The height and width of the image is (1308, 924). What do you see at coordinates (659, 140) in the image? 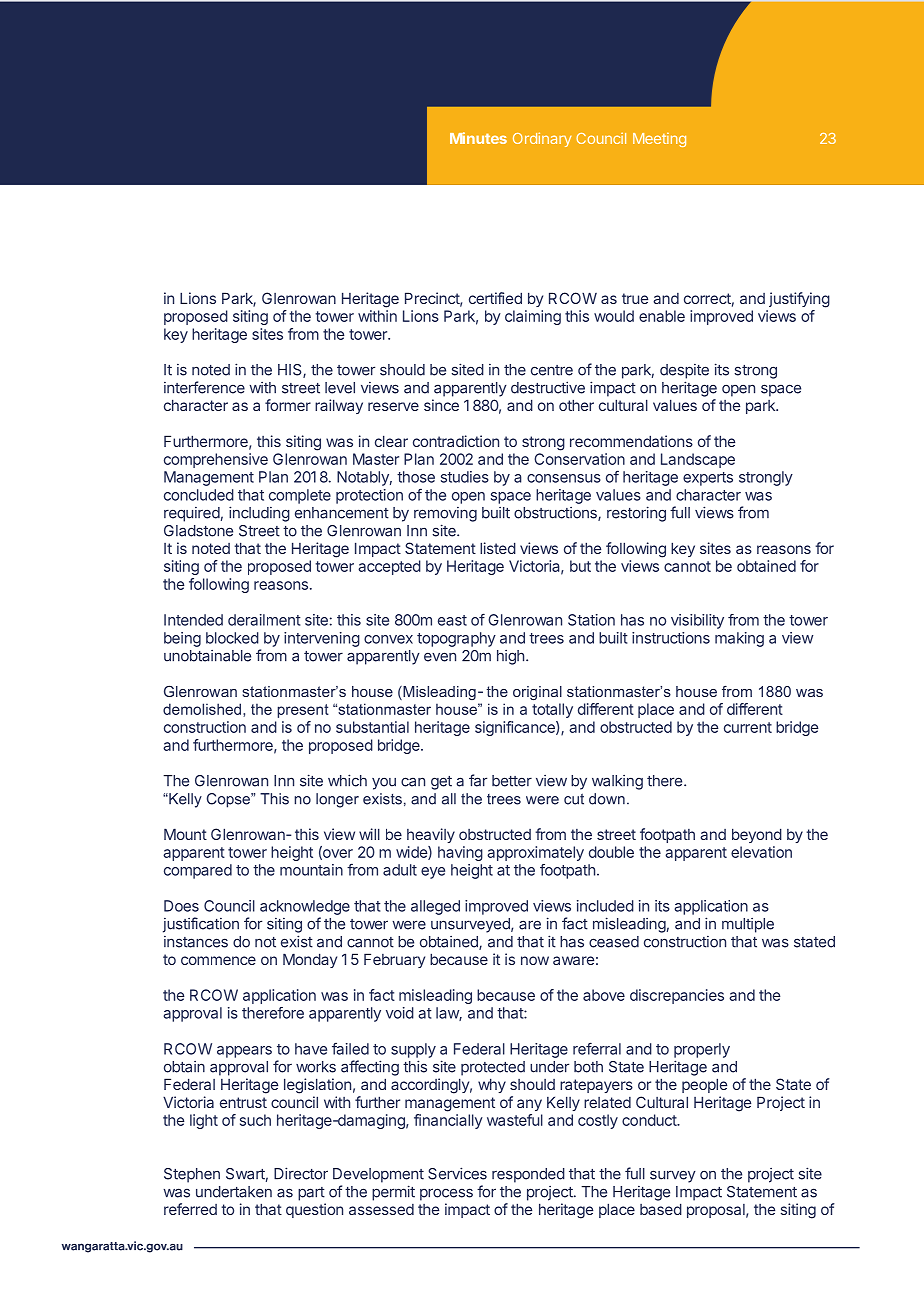
I see `Meeting` at bounding box center [659, 140].
